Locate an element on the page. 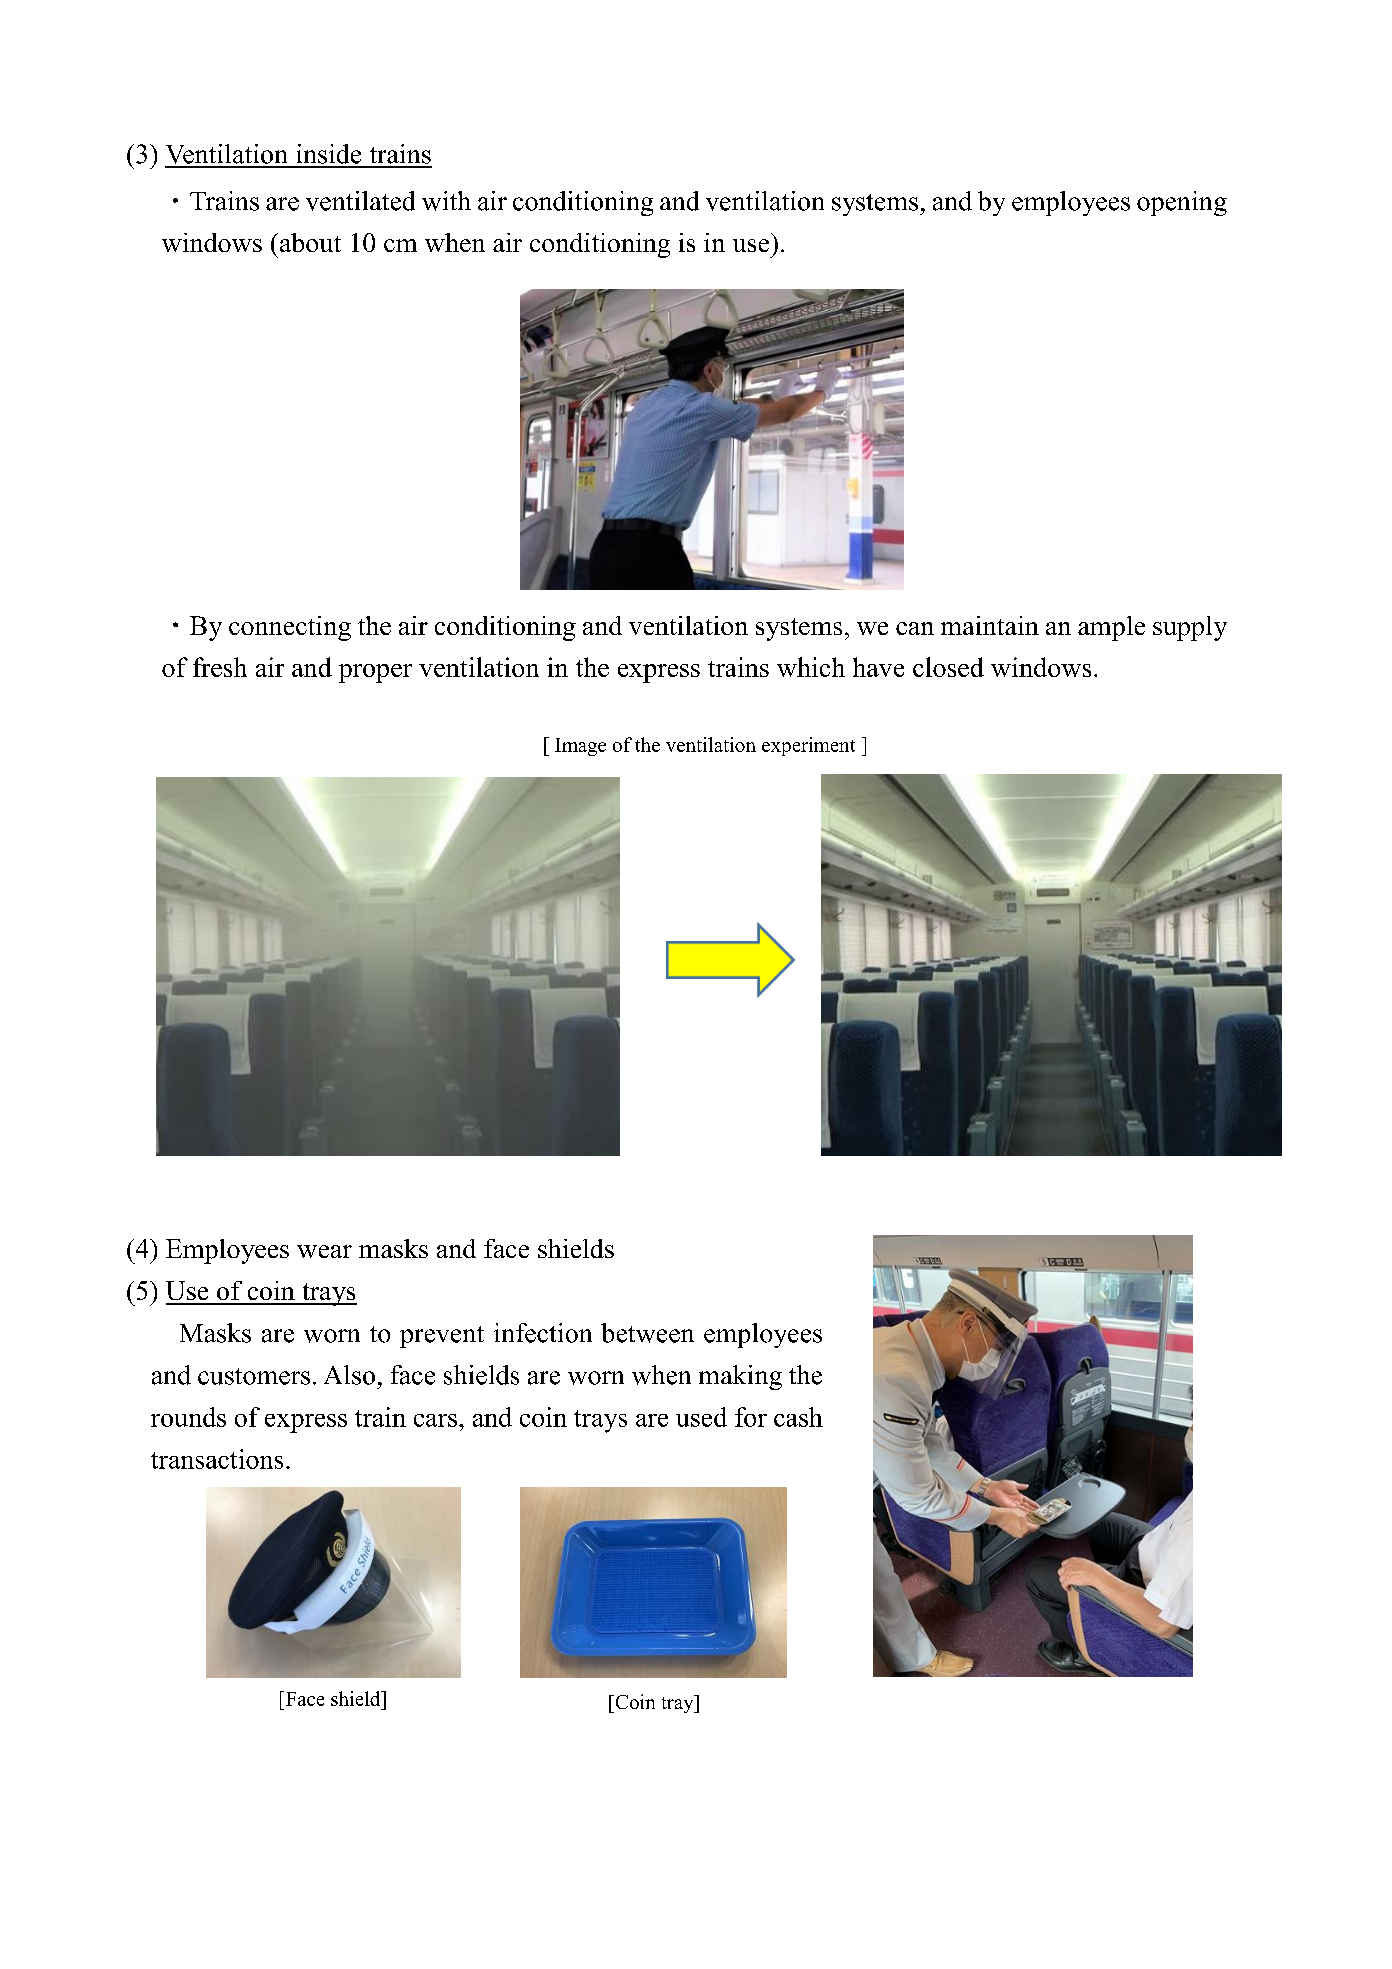 This image has height=1969, width=1392. Also is located at coordinates (349, 1375).
